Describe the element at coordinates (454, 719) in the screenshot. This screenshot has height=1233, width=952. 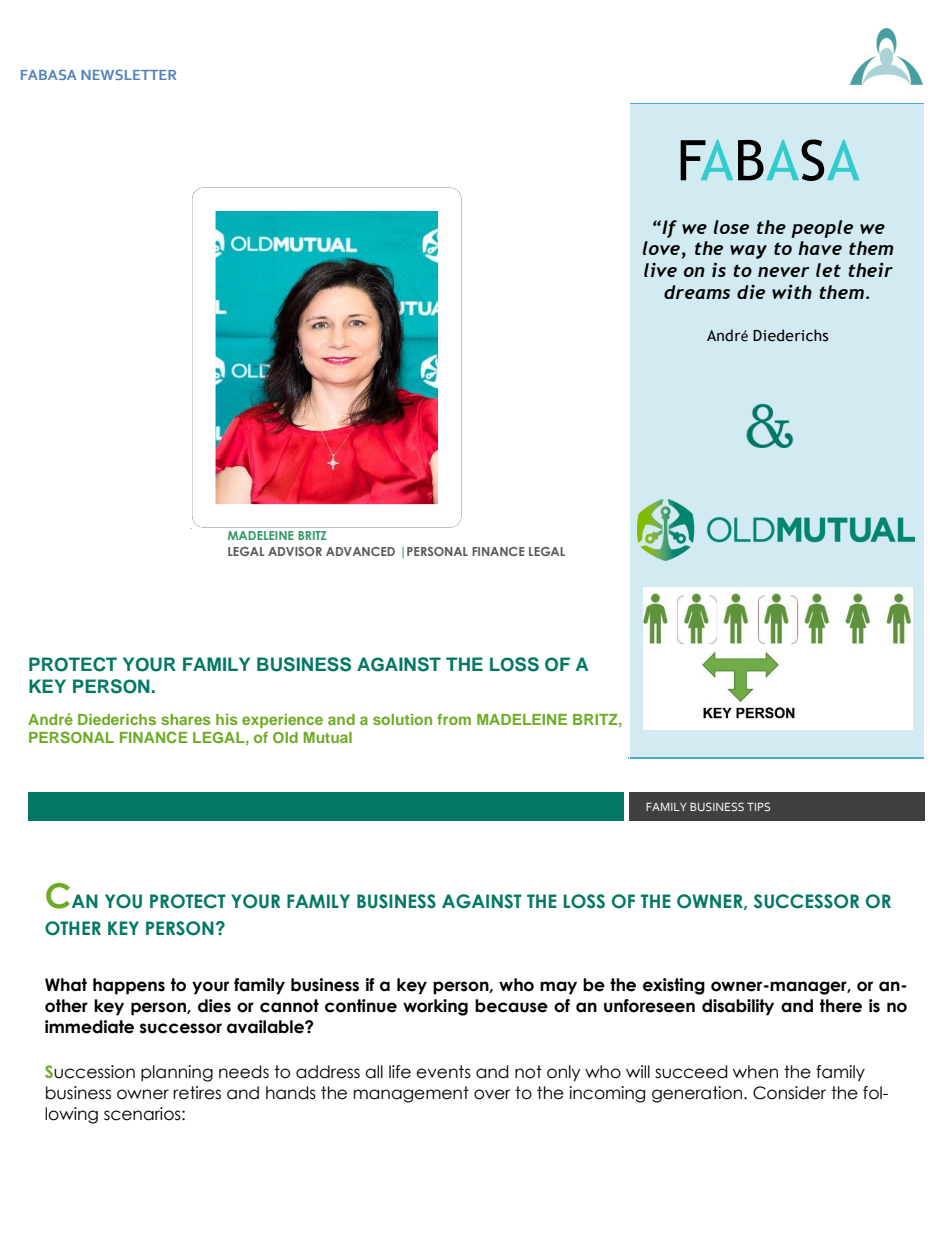
I see `from` at that location.
